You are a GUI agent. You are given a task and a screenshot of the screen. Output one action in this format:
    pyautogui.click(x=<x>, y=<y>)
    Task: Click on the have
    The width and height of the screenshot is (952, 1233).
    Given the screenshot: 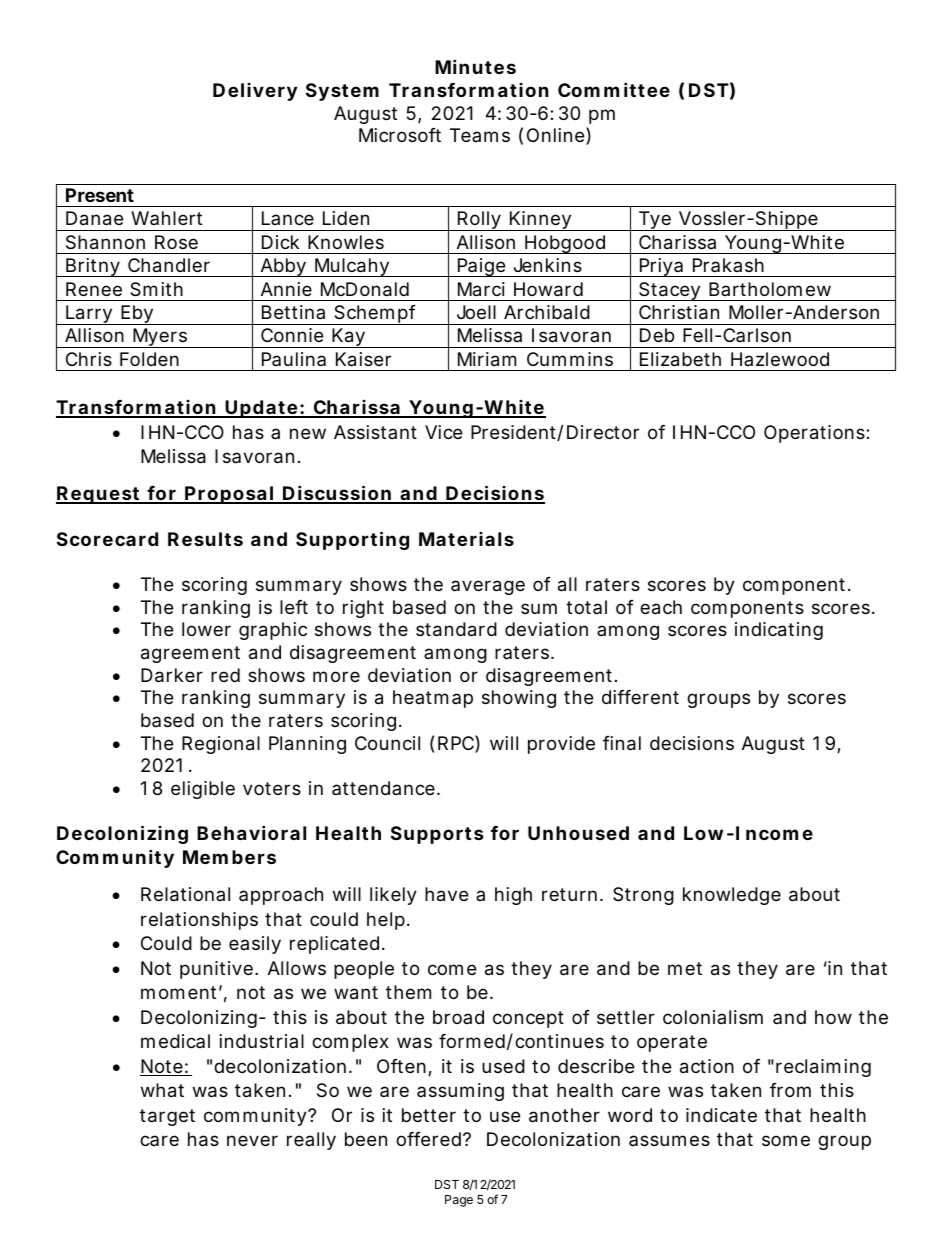 What is the action you would take?
    pyautogui.click(x=446, y=894)
